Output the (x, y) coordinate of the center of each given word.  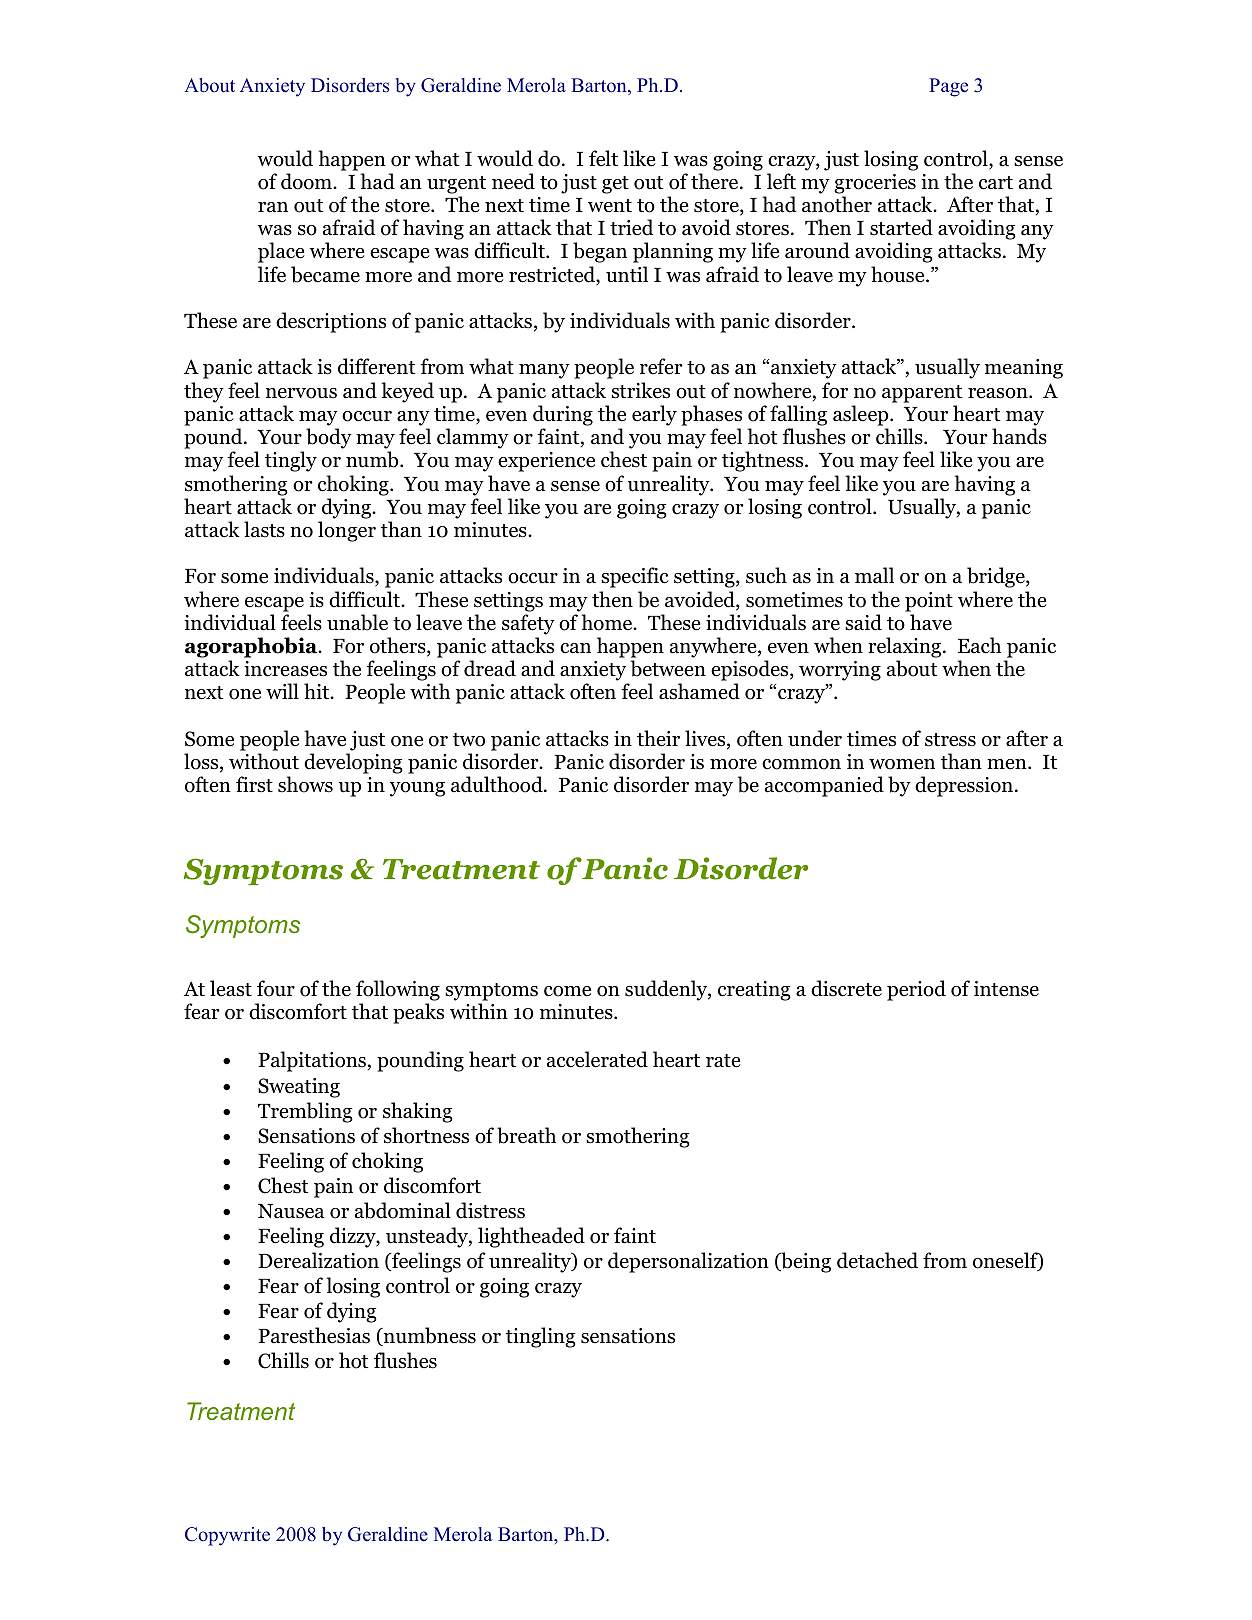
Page (948, 87)
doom (307, 181)
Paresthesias (314, 1335)
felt (603, 158)
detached (877, 1260)
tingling (541, 1337)
